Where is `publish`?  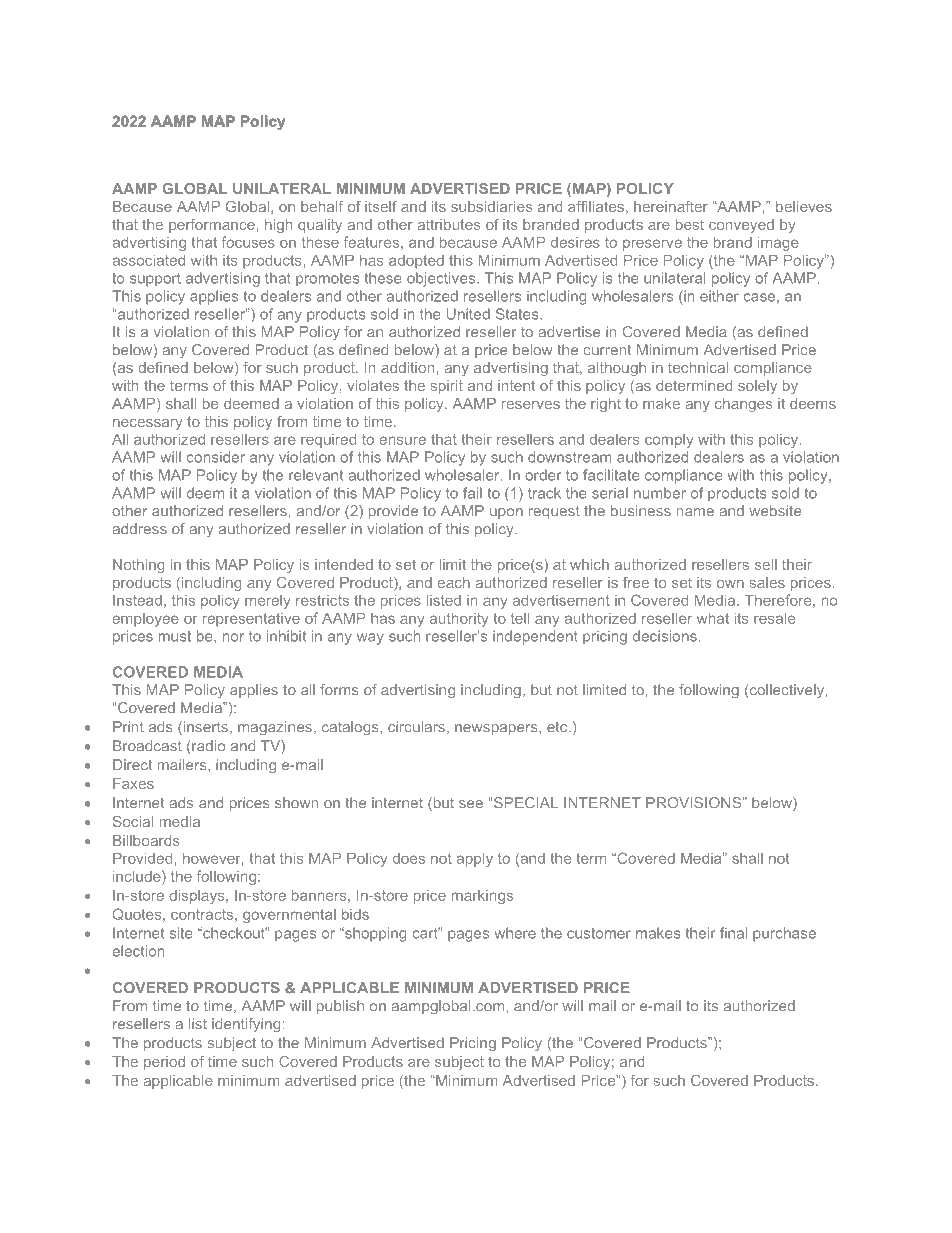 publish is located at coordinates (340, 1007).
